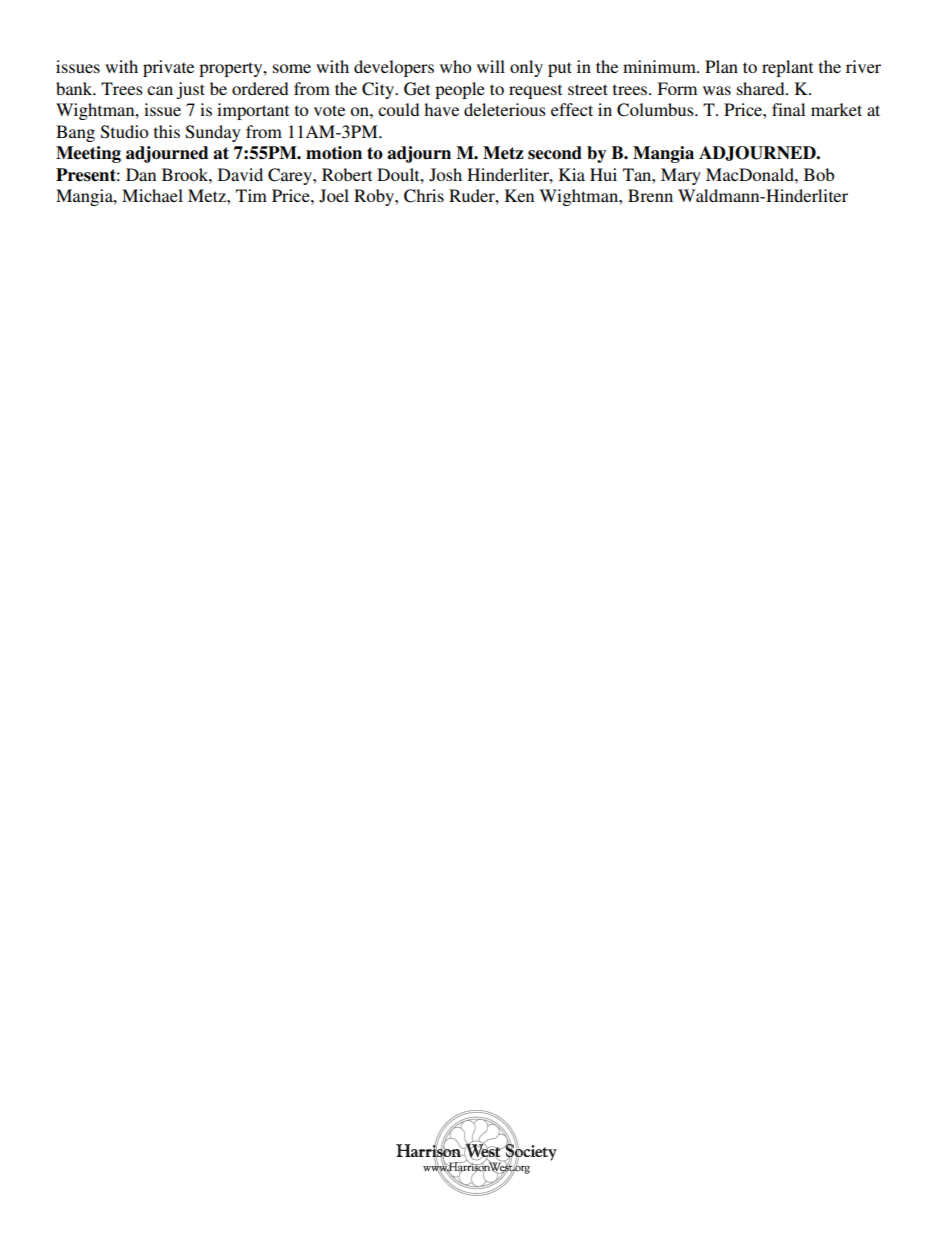 The width and height of the screenshot is (952, 1233). I want to click on Bob, so click(819, 174).
